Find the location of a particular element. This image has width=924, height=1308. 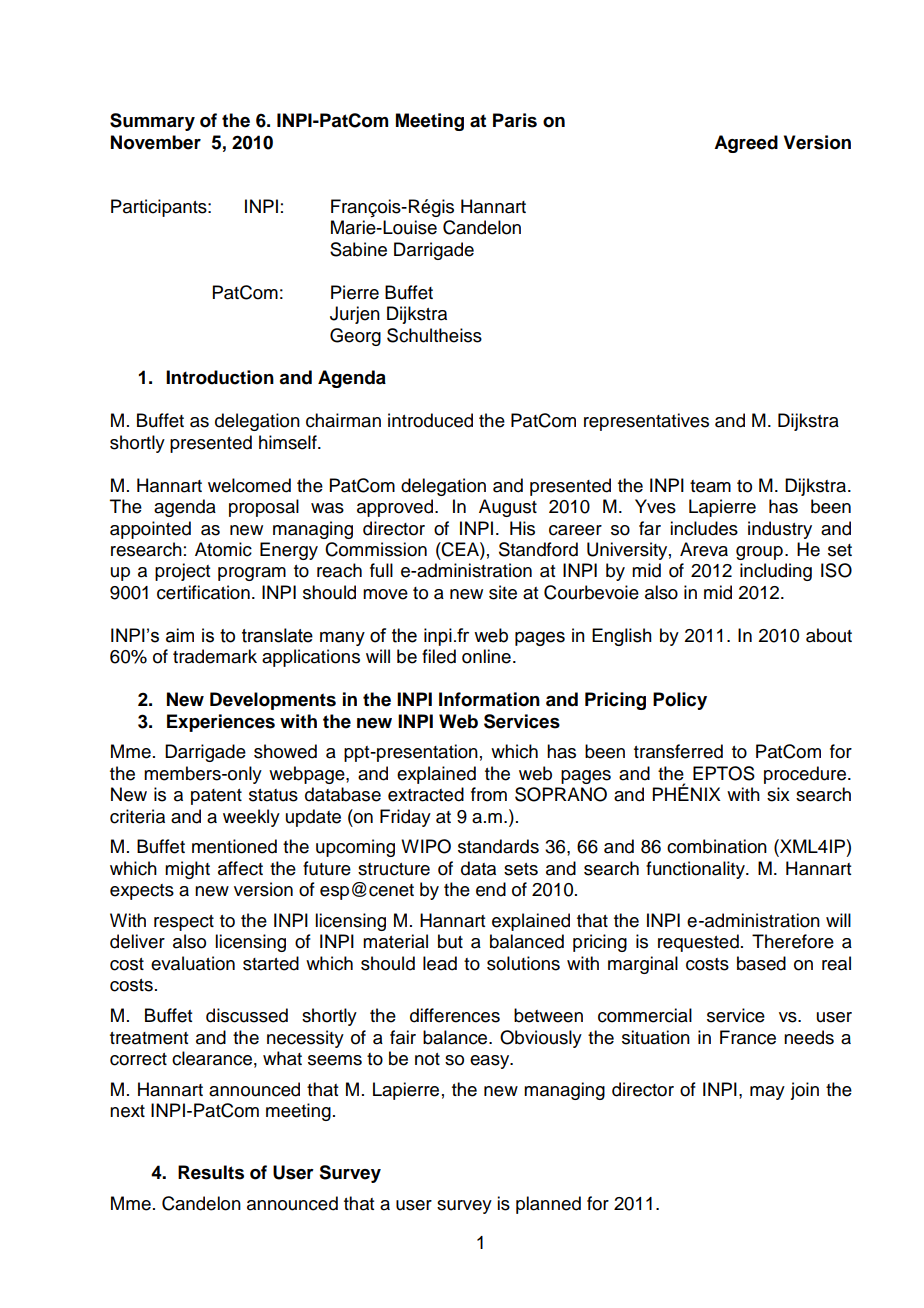

Therefore is located at coordinates (793, 941).
